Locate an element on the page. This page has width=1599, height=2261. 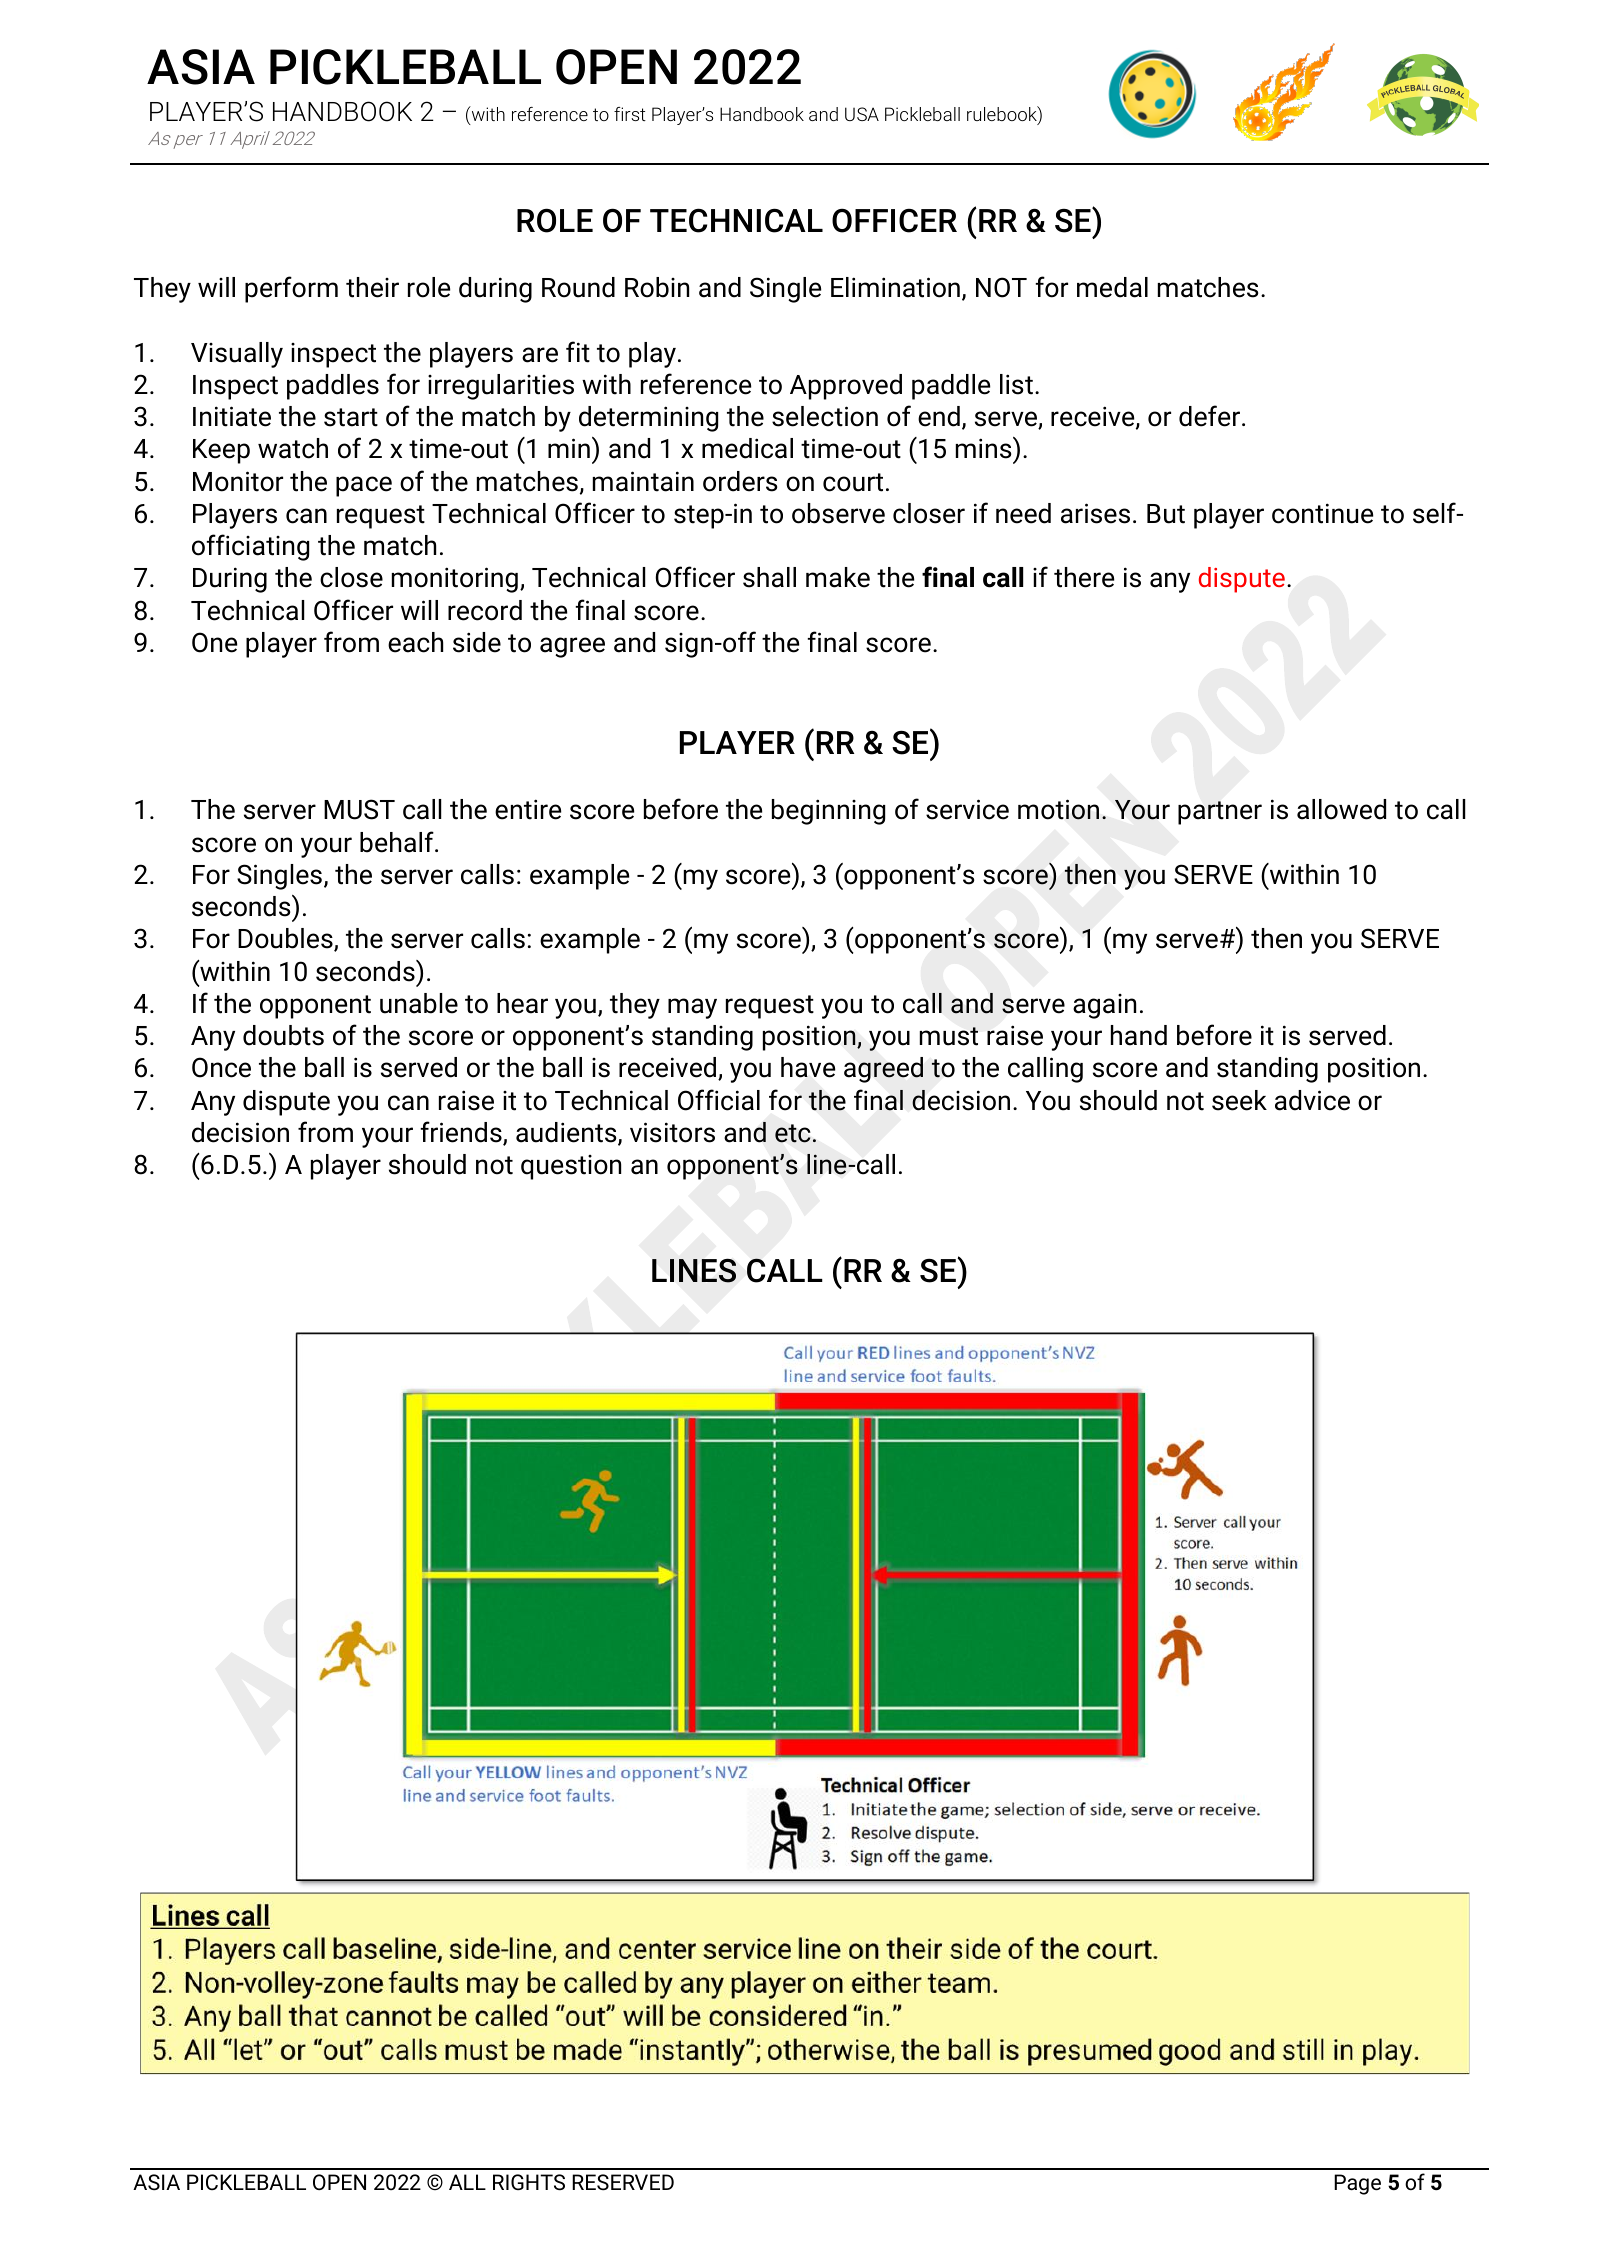
RIGHTS is located at coordinates (529, 2182).
